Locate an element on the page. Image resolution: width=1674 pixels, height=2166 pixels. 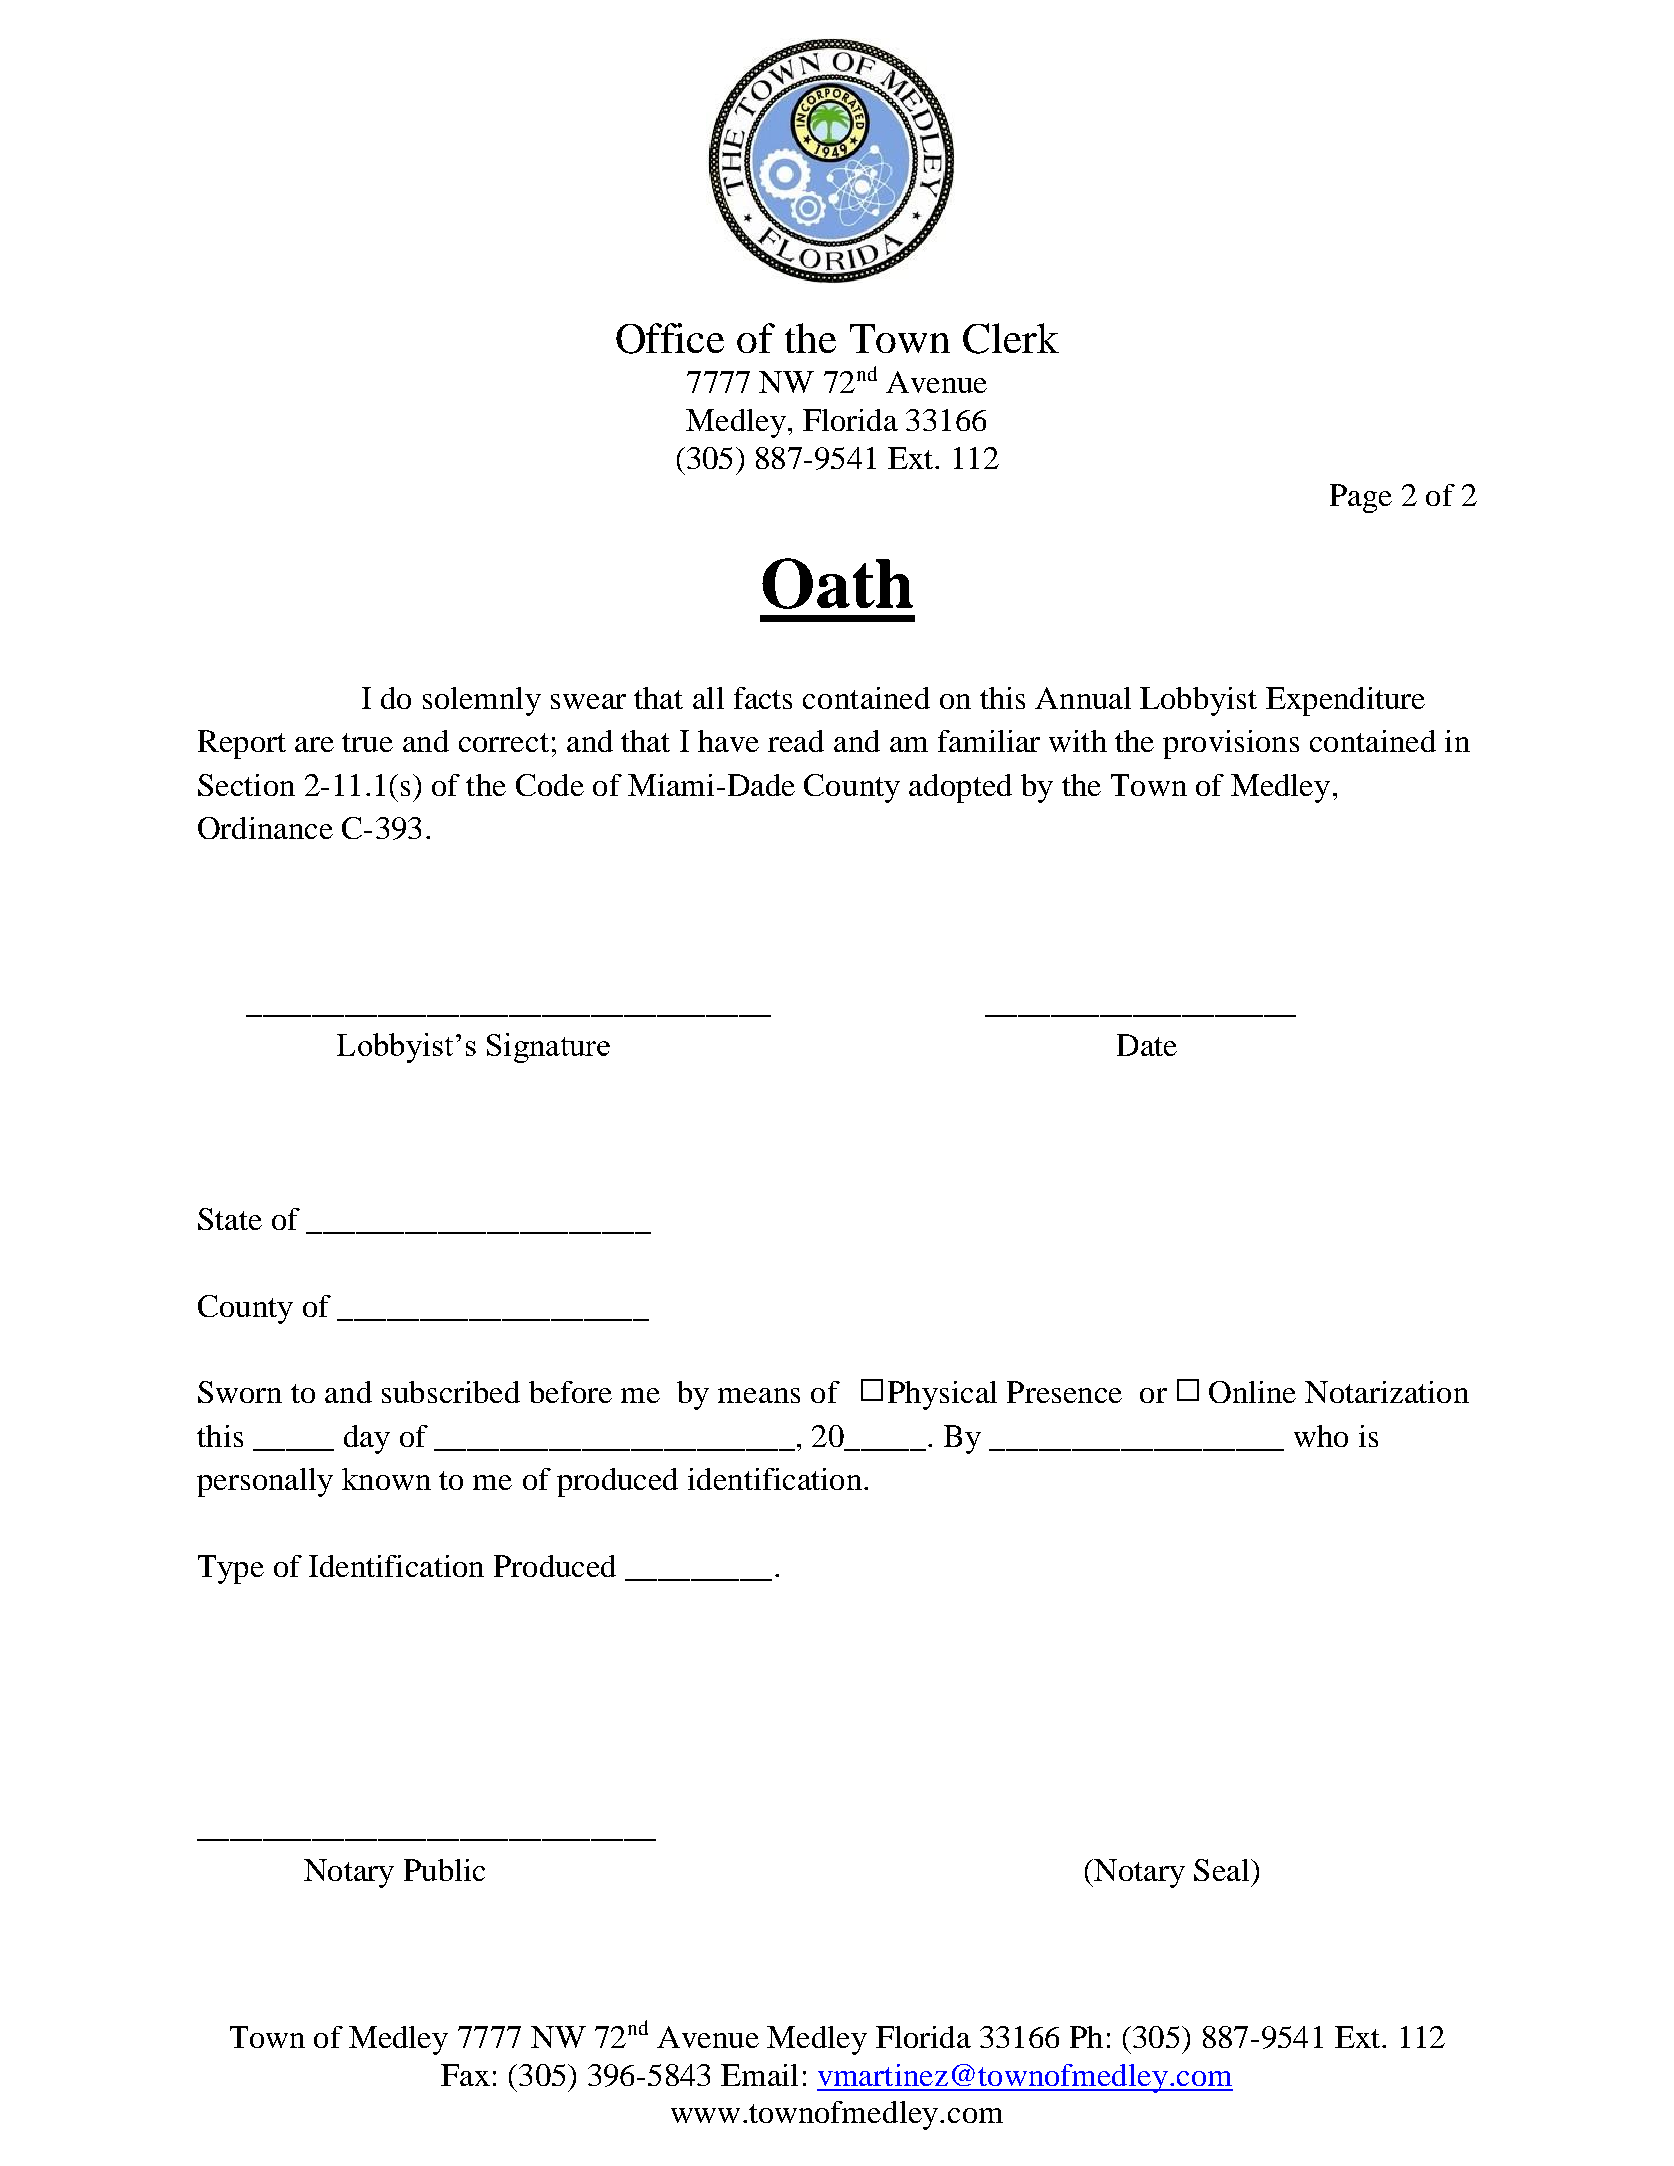
Fax is located at coordinates (465, 2075).
